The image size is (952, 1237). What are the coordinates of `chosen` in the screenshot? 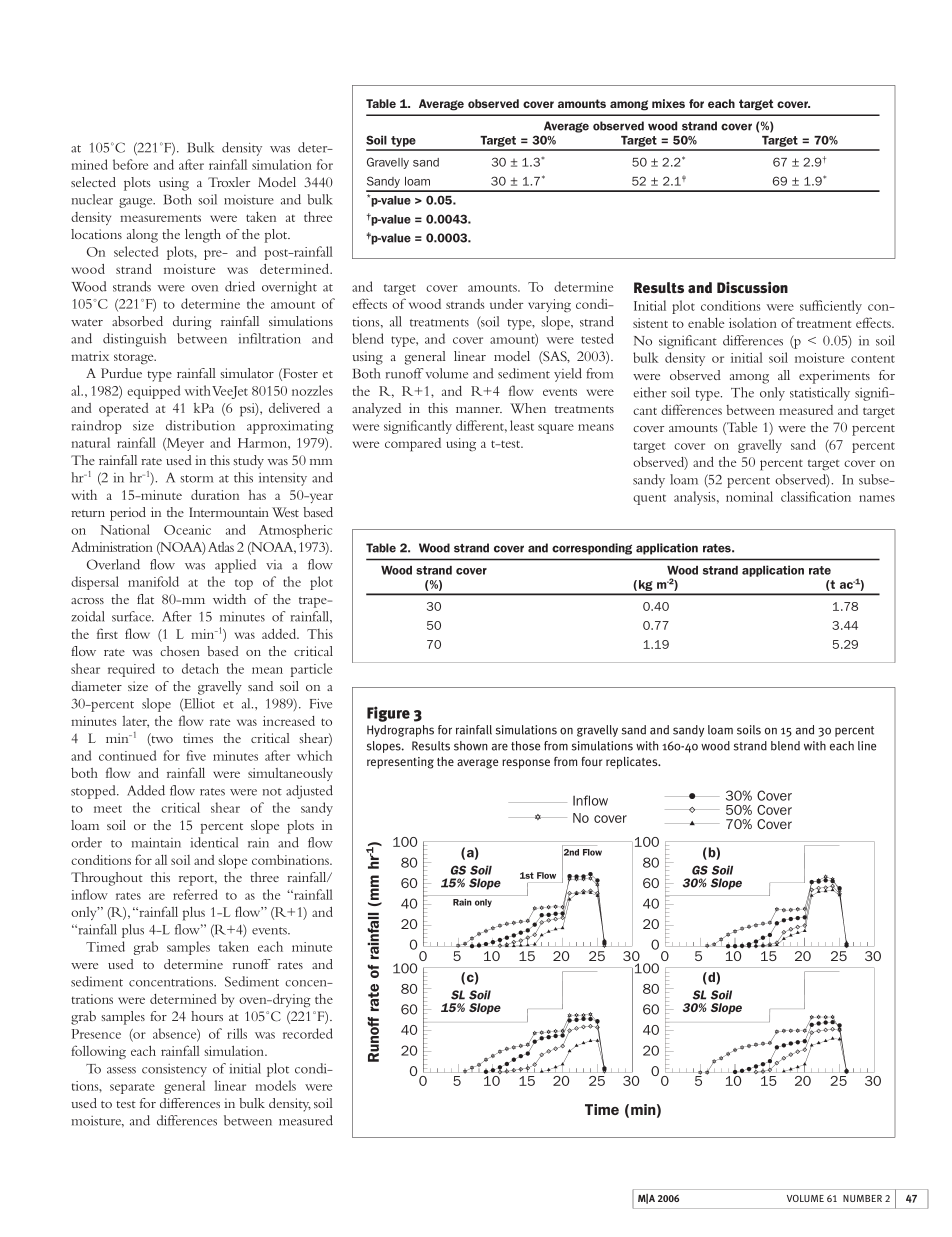 It's located at (180, 651).
